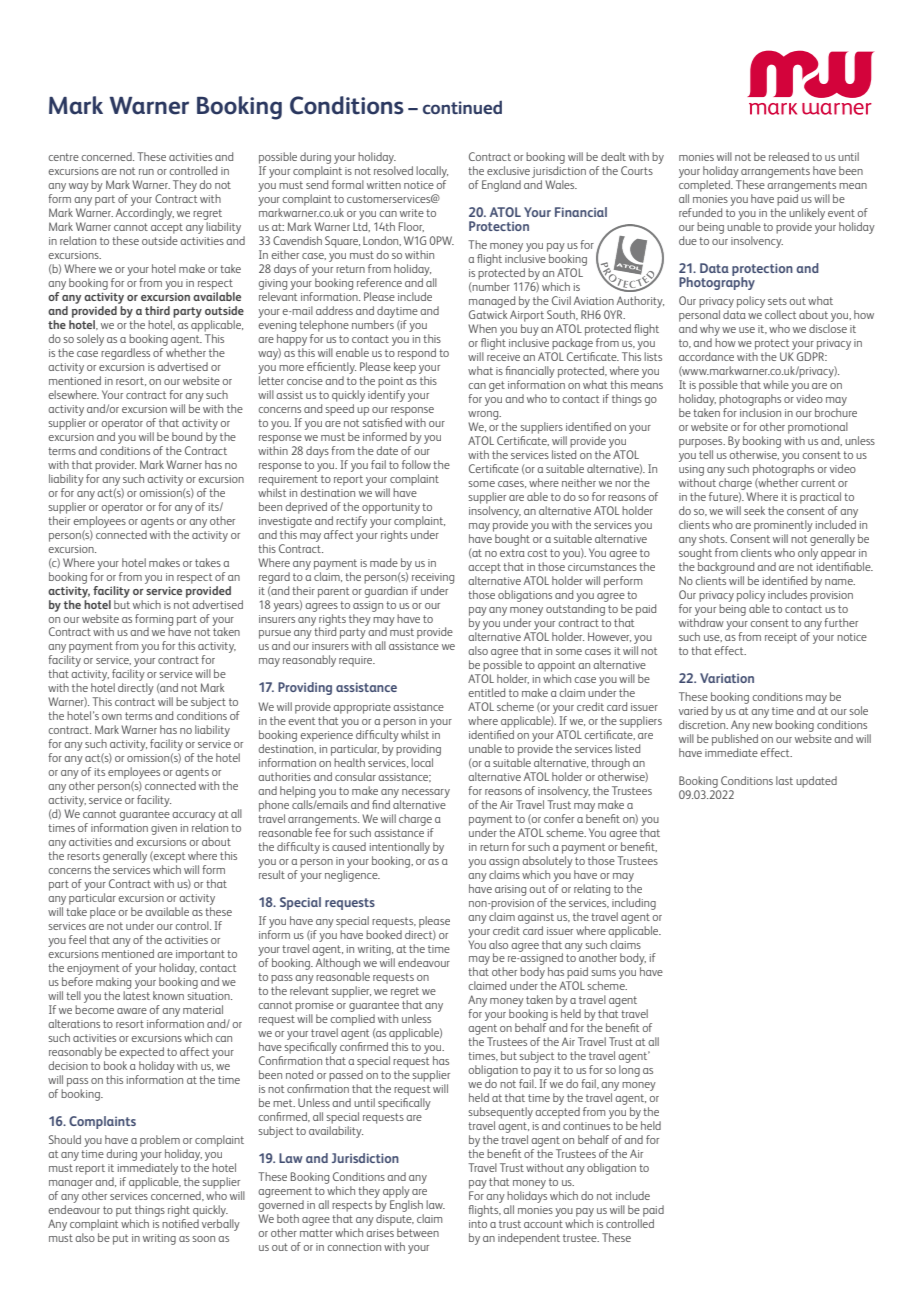 This screenshot has width=924, height=1308. What do you see at coordinates (462, 107) in the screenshot?
I see `continued` at bounding box center [462, 107].
